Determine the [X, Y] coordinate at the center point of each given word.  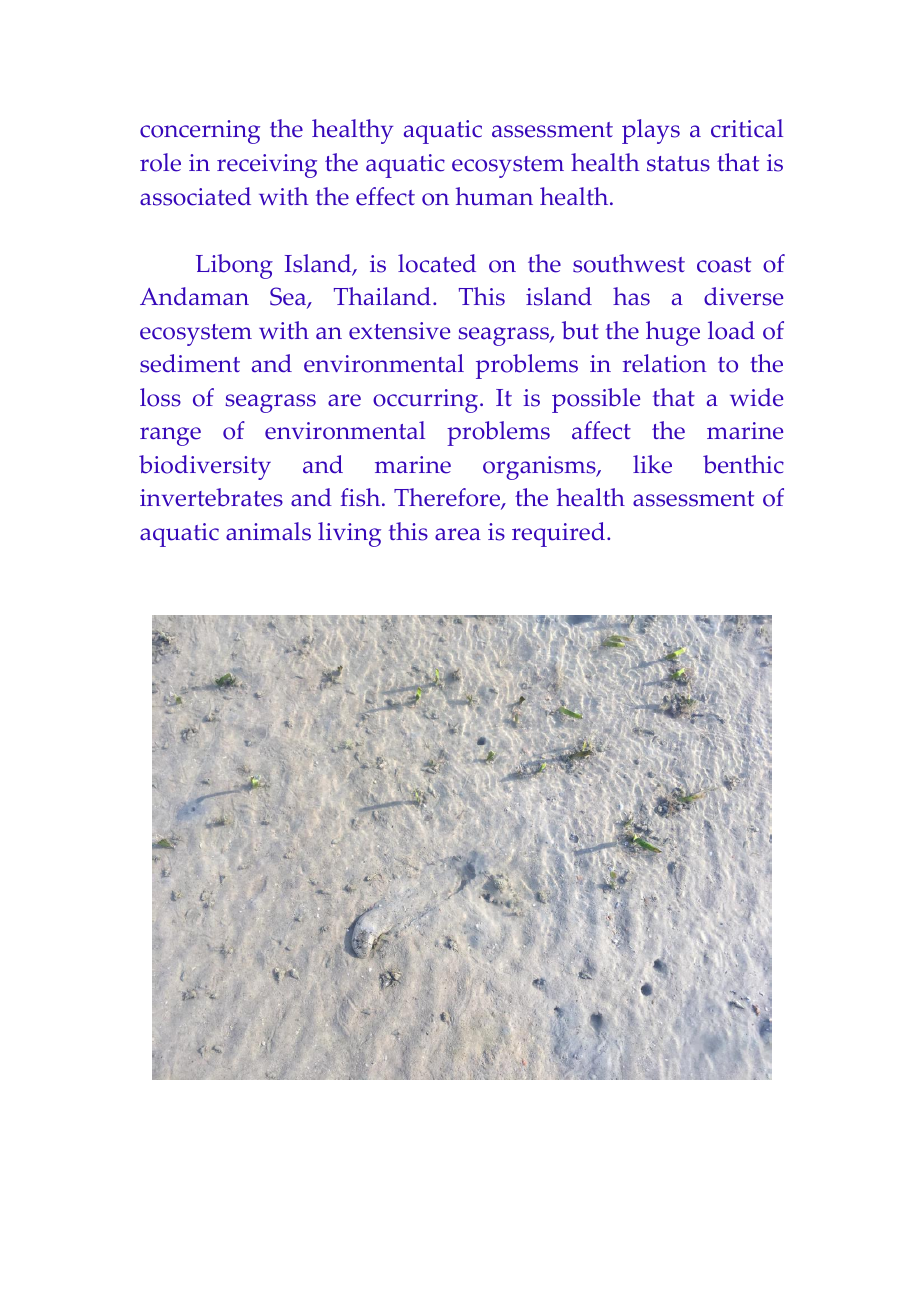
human [494, 196]
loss [160, 397]
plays [651, 131]
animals [268, 531]
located [437, 263]
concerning [200, 132]
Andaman [194, 296]
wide [756, 397]
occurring [425, 401]
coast [724, 265]
